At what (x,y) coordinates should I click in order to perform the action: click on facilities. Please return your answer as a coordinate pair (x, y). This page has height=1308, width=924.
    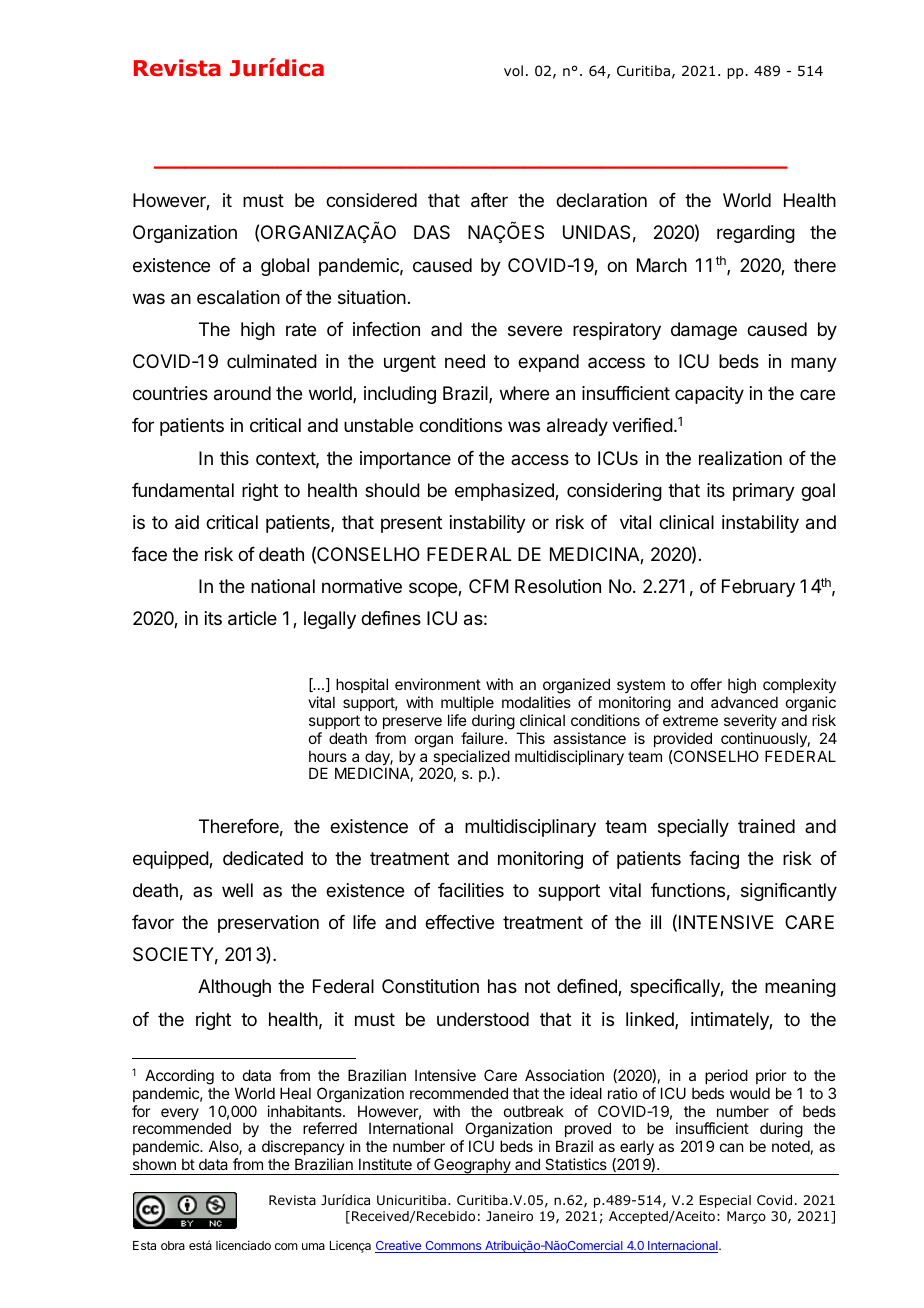
    Looking at the image, I should click on (471, 890).
